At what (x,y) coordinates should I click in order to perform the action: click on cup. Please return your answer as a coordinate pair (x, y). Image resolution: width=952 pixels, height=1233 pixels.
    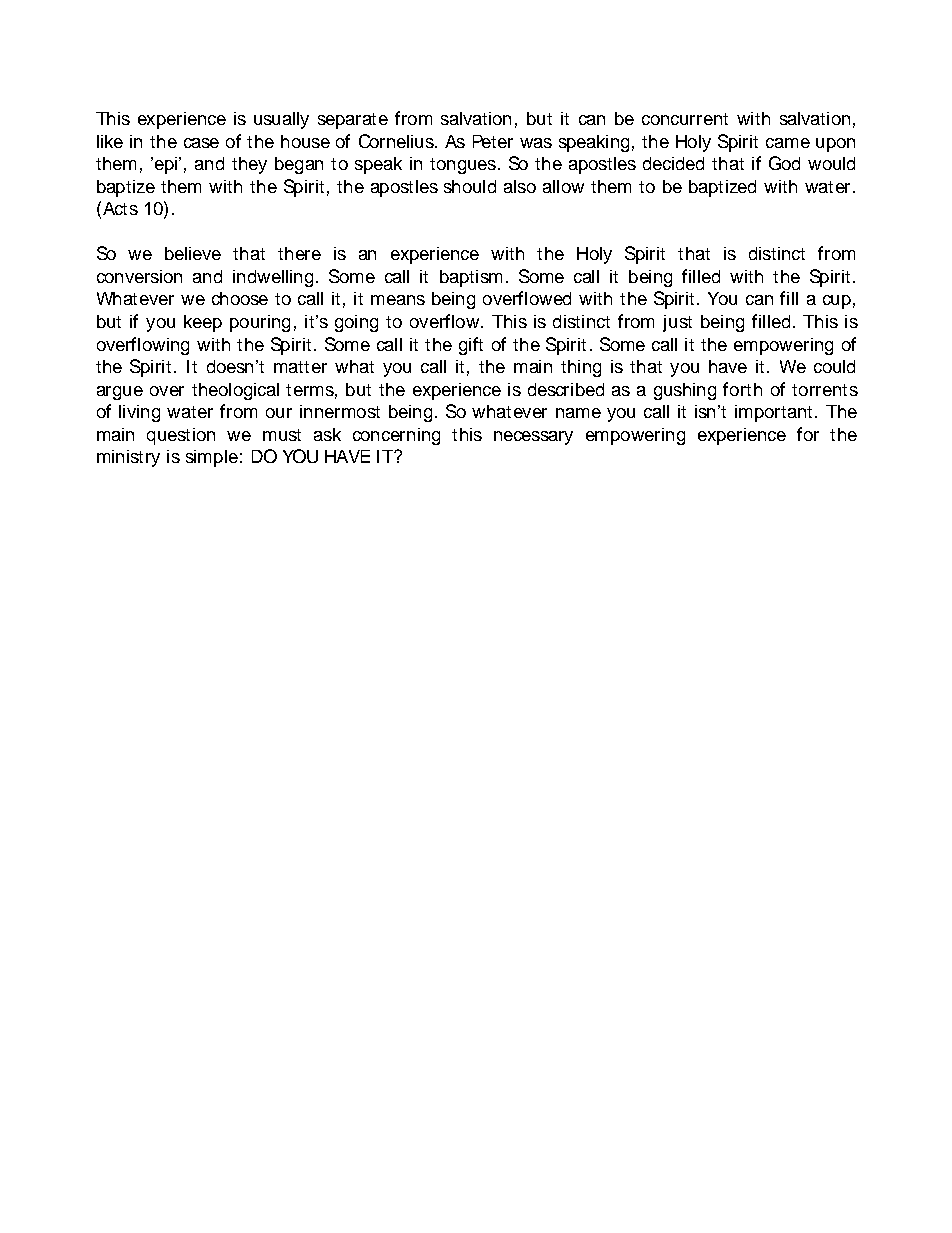
    Looking at the image, I should click on (837, 302).
